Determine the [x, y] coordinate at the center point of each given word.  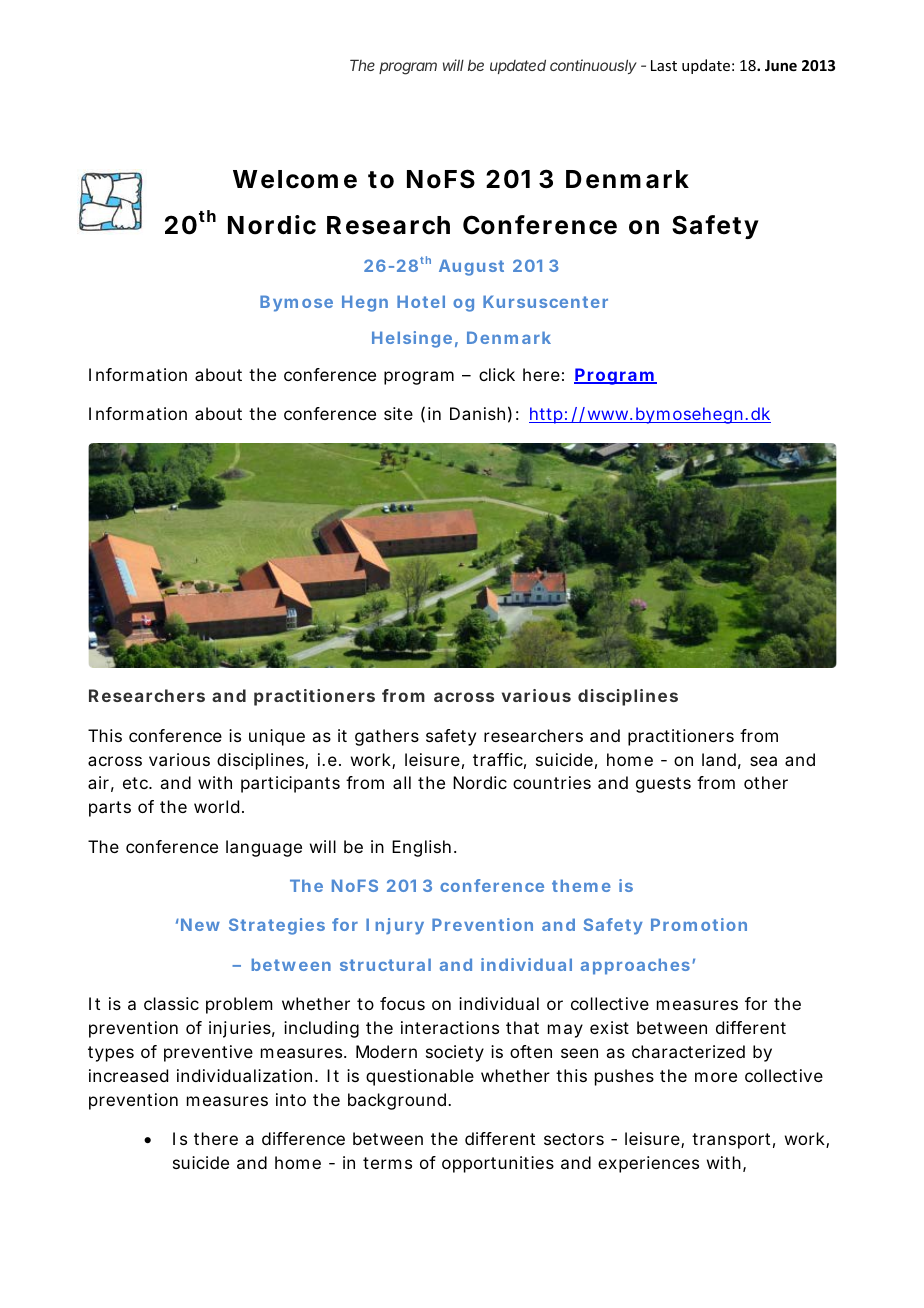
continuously [593, 66]
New [200, 924]
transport [733, 1141]
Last [664, 65]
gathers [387, 737]
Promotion [699, 924]
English [424, 848]
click [497, 374]
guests [663, 785]
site [398, 413]
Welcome [295, 179]
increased [128, 1075]
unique [277, 737]
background [399, 1101]
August [471, 267]
